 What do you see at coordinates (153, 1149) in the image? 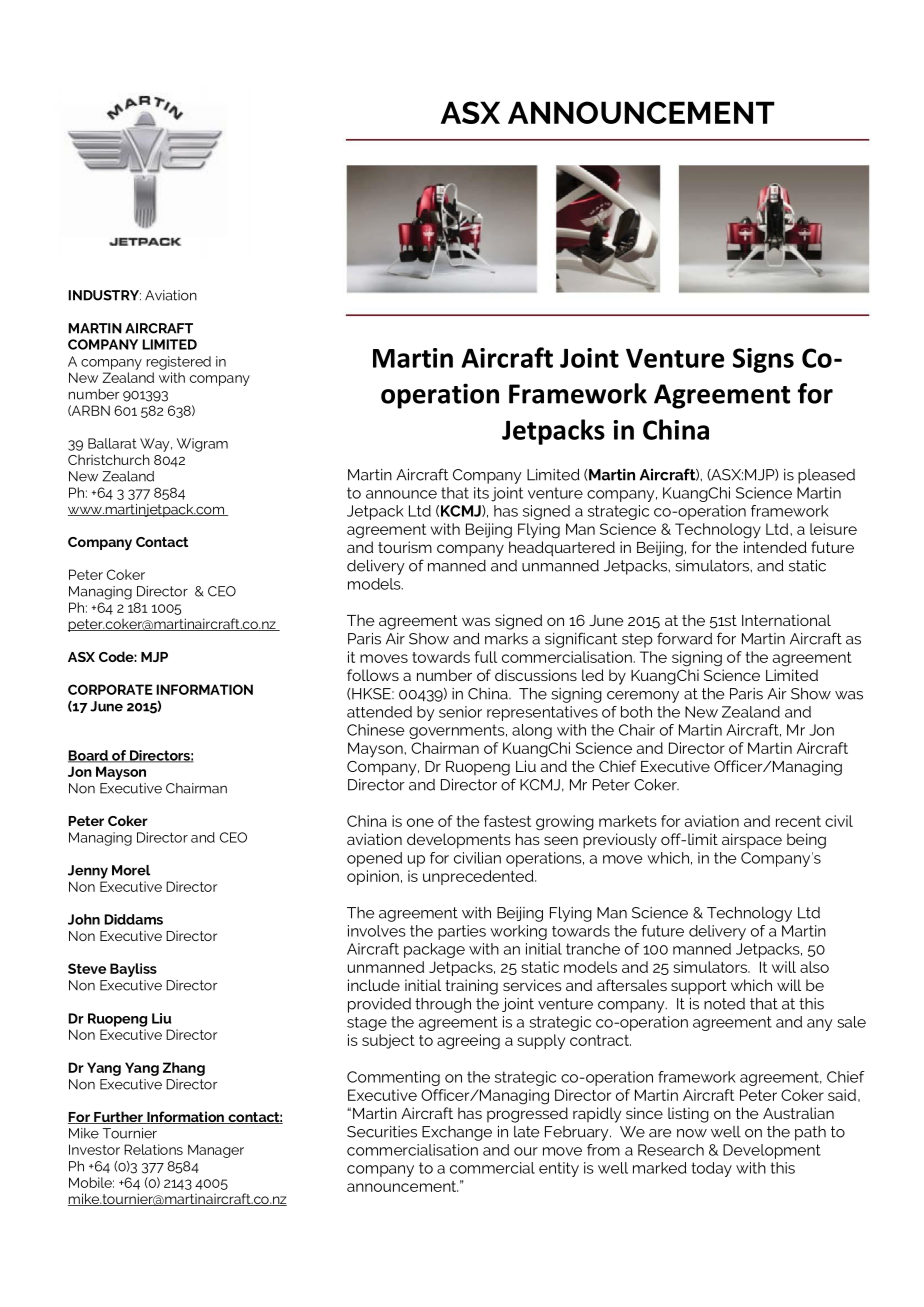
I see `Relations` at bounding box center [153, 1149].
